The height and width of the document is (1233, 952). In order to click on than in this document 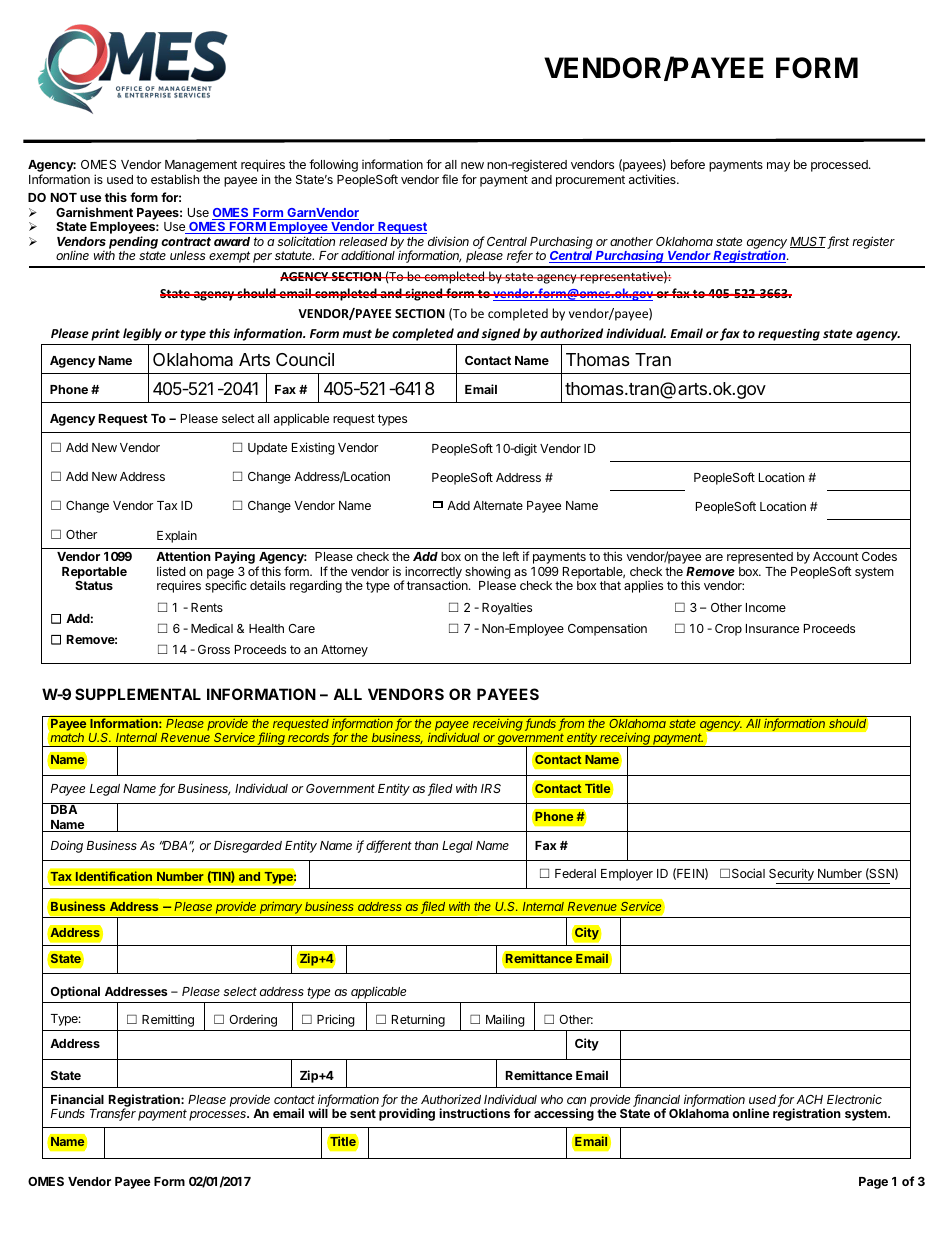, I will do `click(426, 845)`.
